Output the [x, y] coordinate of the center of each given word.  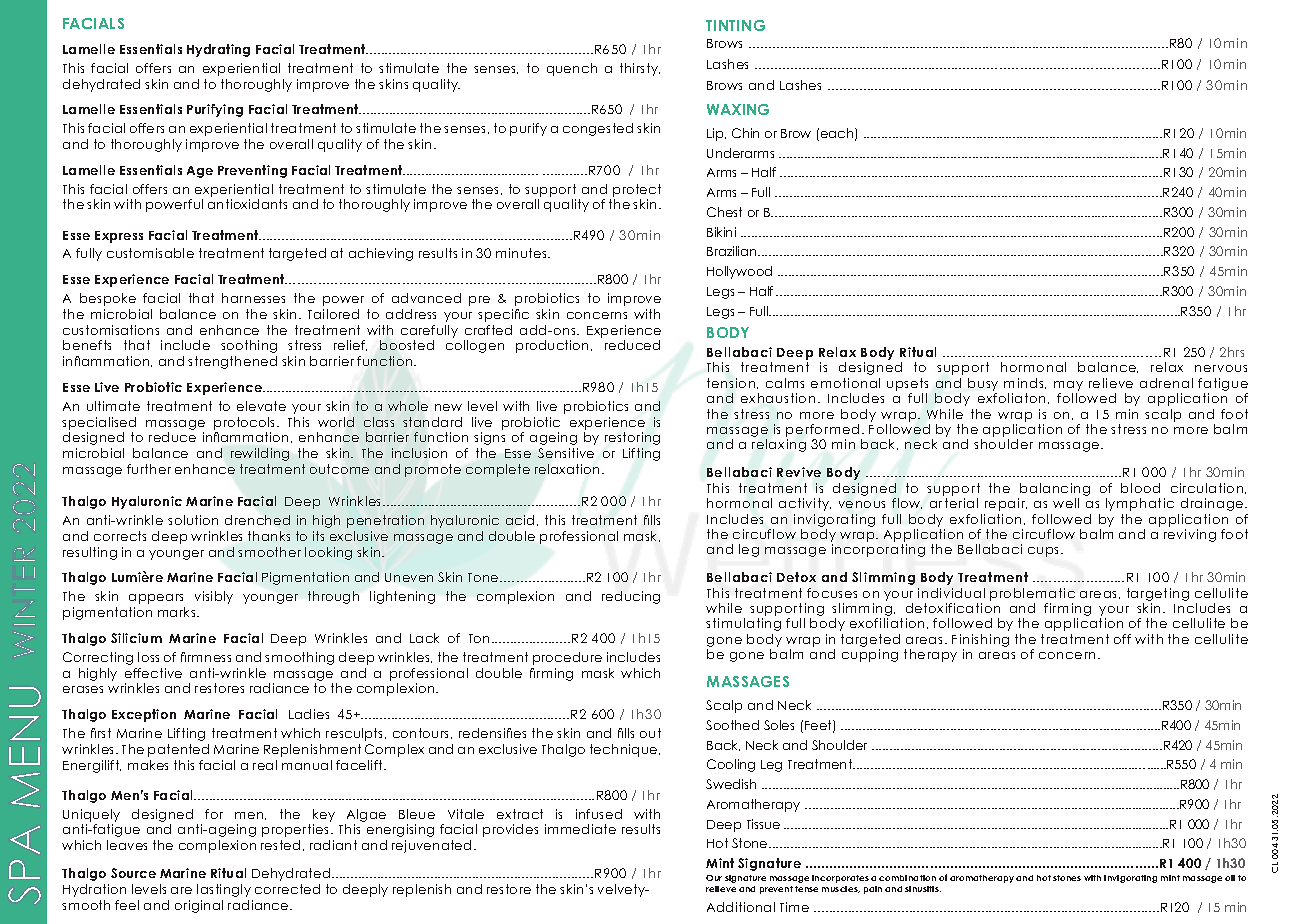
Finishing [980, 642]
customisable [150, 253]
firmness [206, 657]
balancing [1055, 489]
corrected [287, 889]
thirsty [640, 69]
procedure [567, 658]
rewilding [260, 454]
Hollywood [739, 272]
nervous [1221, 368]
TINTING [735, 25]
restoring [632, 438]
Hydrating [218, 50]
